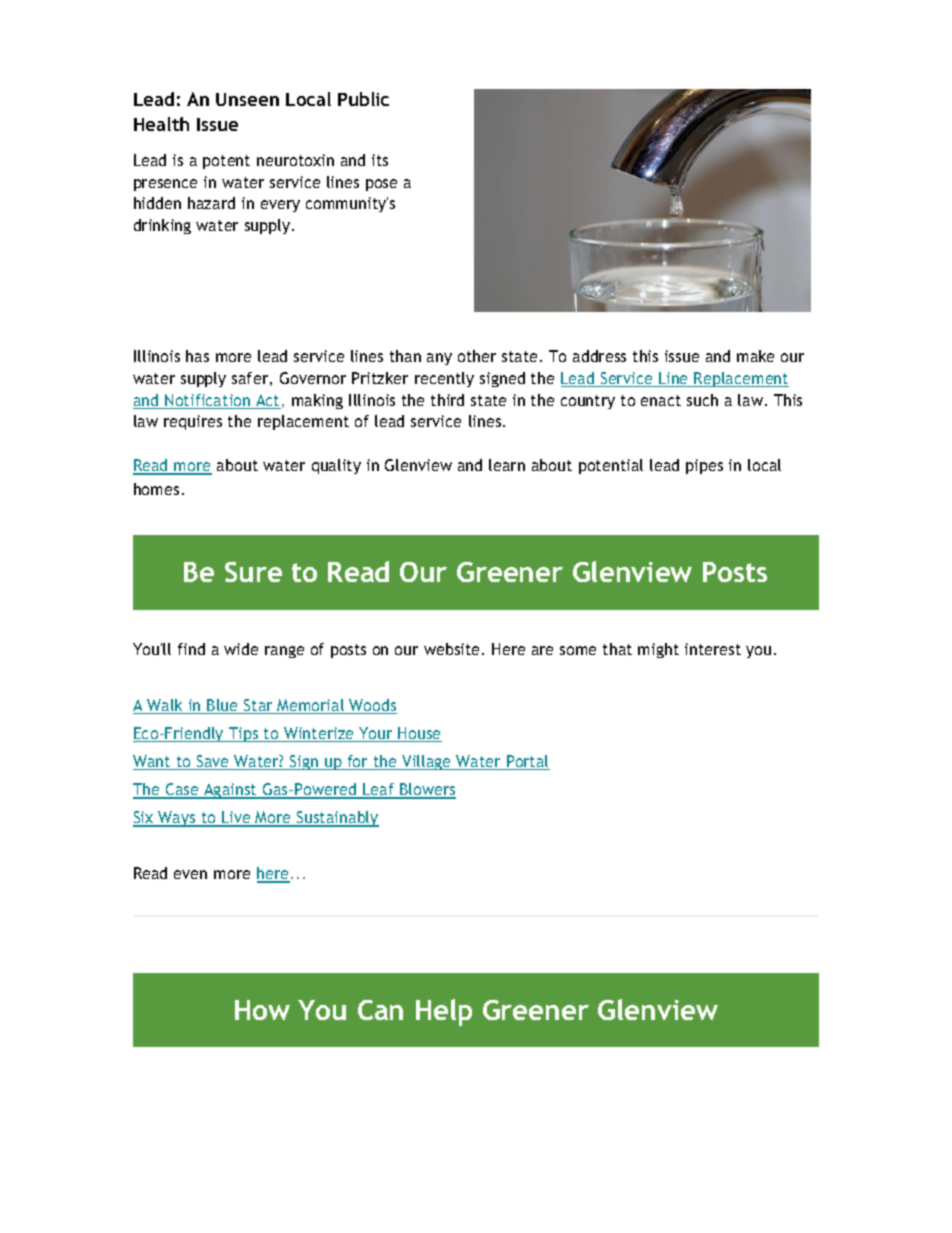  Describe the element at coordinates (262, 1010) in the document. I see `How` at that location.
